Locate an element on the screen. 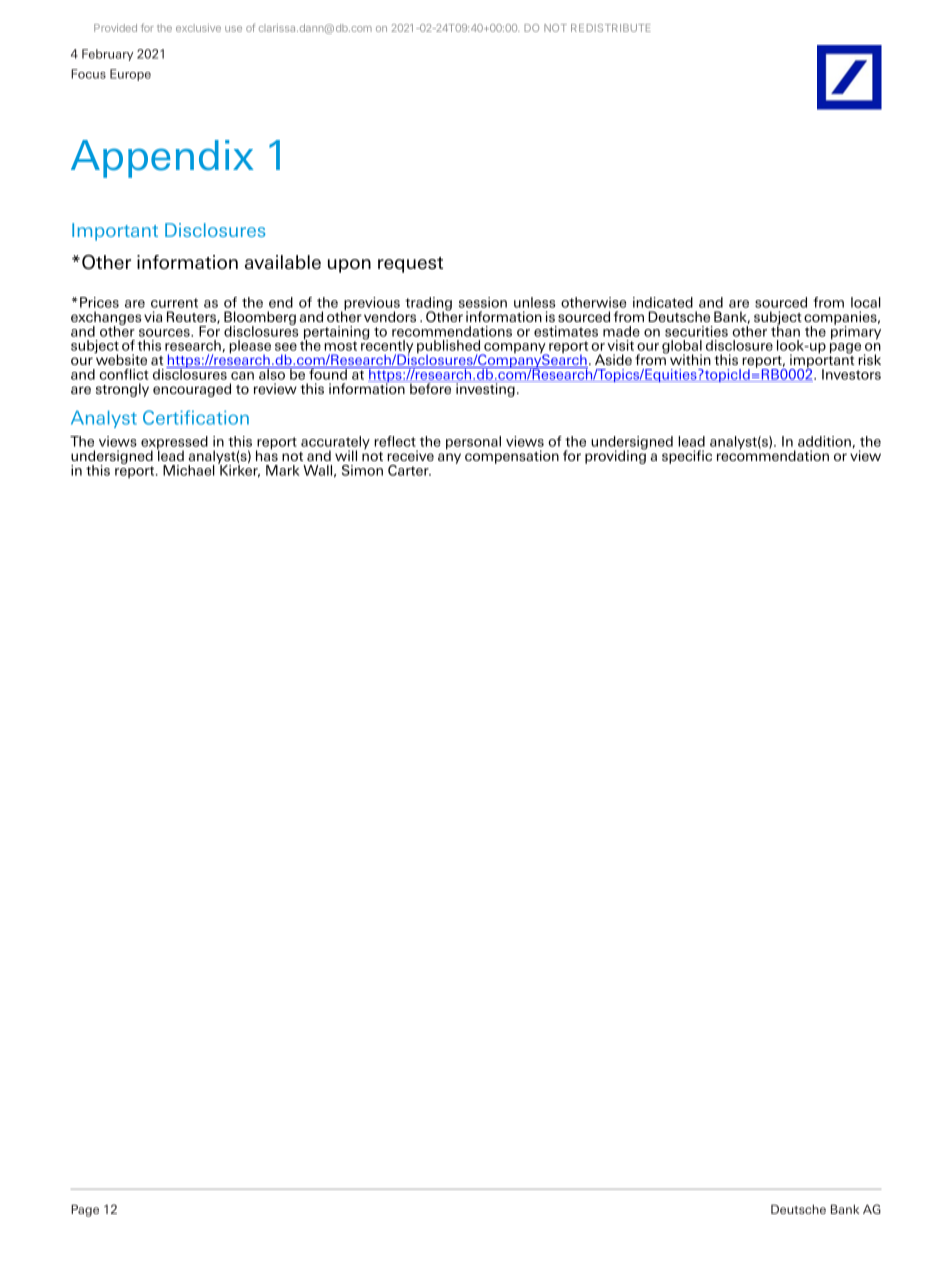  encouraged is located at coordinates (192, 390).
